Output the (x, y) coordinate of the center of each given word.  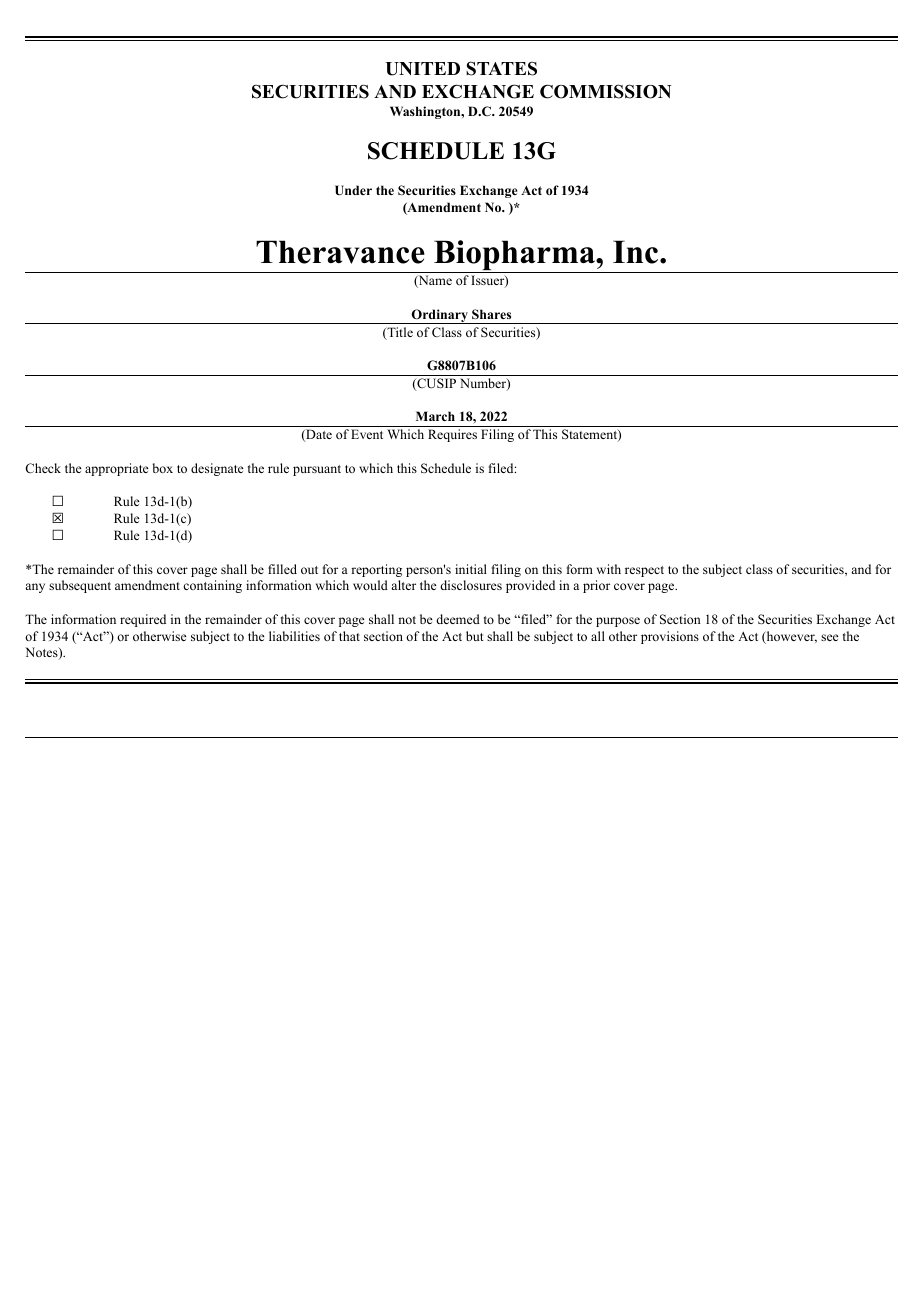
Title (399, 333)
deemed (458, 619)
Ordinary (440, 316)
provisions (670, 637)
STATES (501, 68)
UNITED (422, 69)
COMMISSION (605, 91)
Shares (491, 314)
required (143, 620)
